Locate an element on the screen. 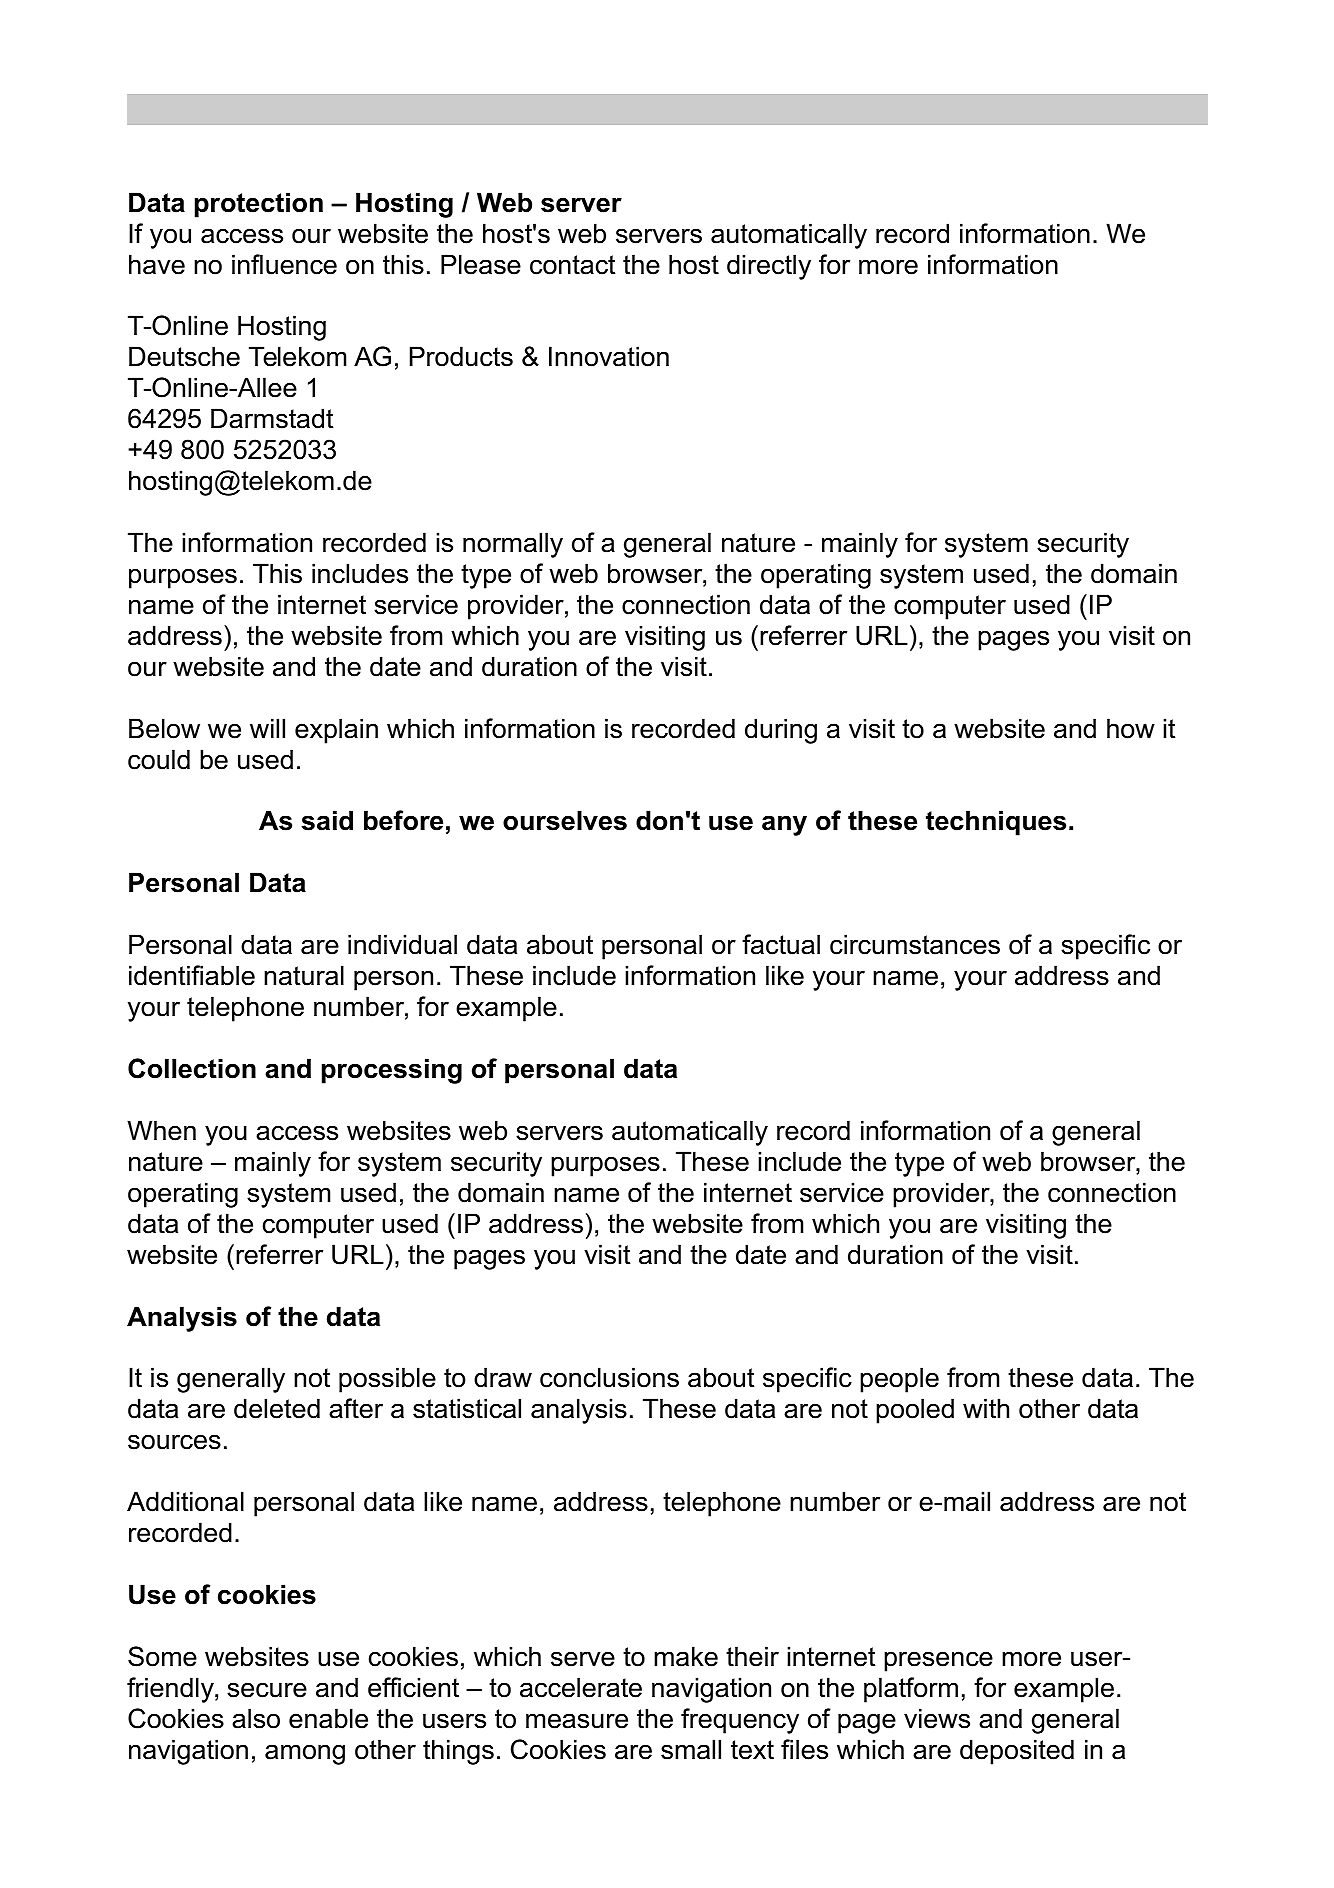 The width and height of the screenshot is (1334, 1888). how is located at coordinates (1131, 728).
